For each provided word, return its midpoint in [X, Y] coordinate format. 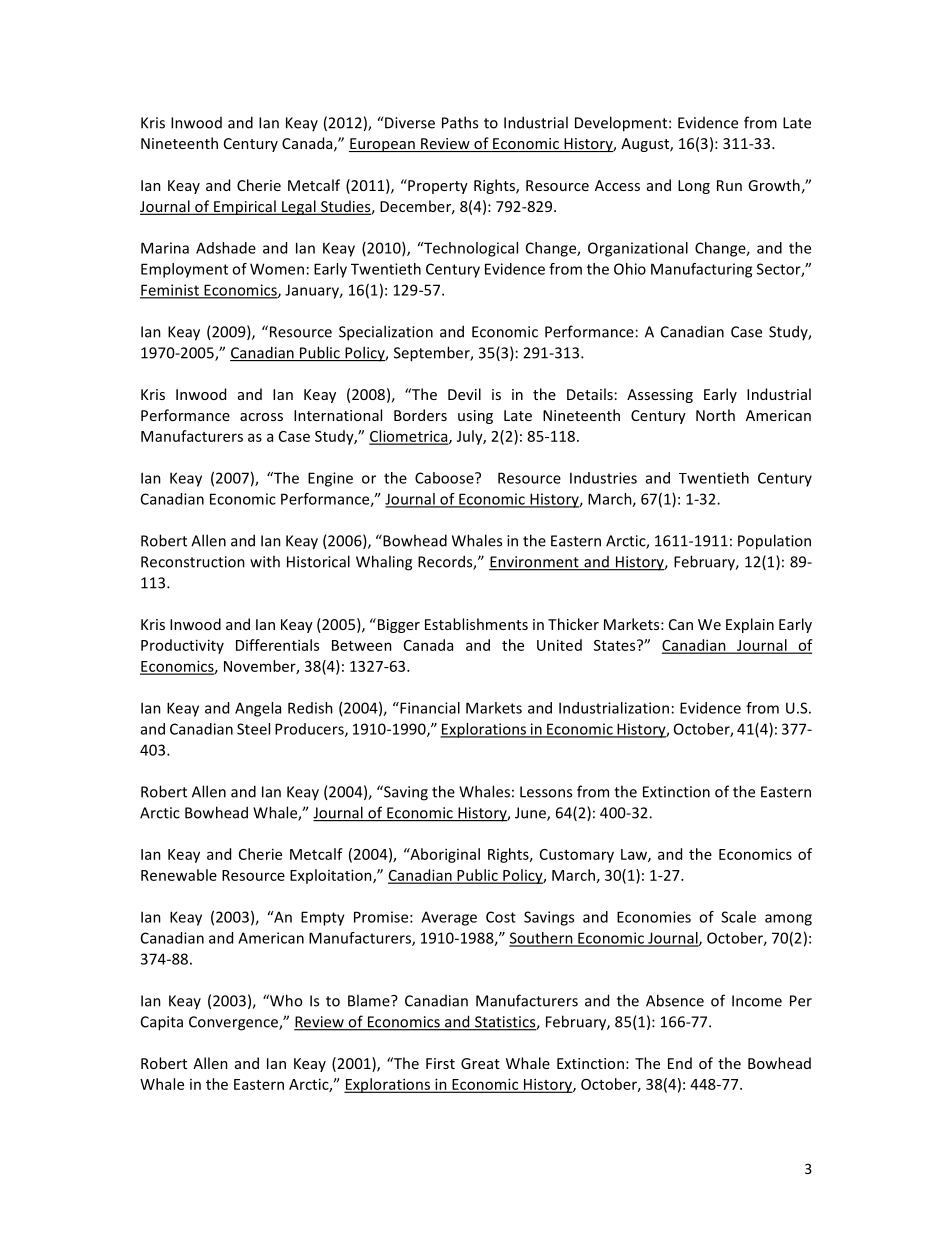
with [265, 561]
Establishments [476, 624]
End [680, 1063]
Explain [750, 625]
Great [480, 1063]
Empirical [245, 207]
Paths [460, 122]
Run [729, 185]
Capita [162, 1023]
